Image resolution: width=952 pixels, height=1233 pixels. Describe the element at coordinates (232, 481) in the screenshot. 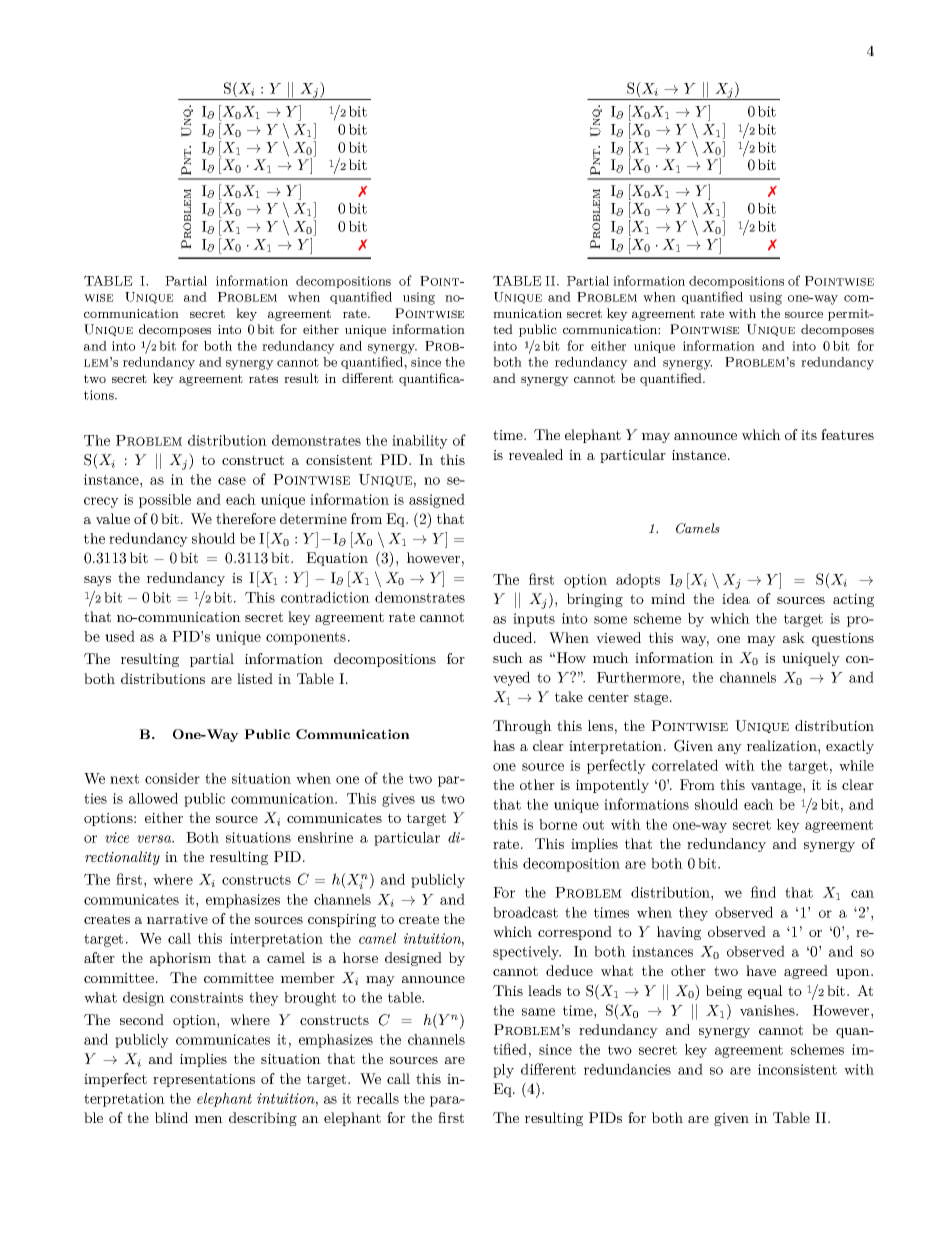

I see `case` at that location.
